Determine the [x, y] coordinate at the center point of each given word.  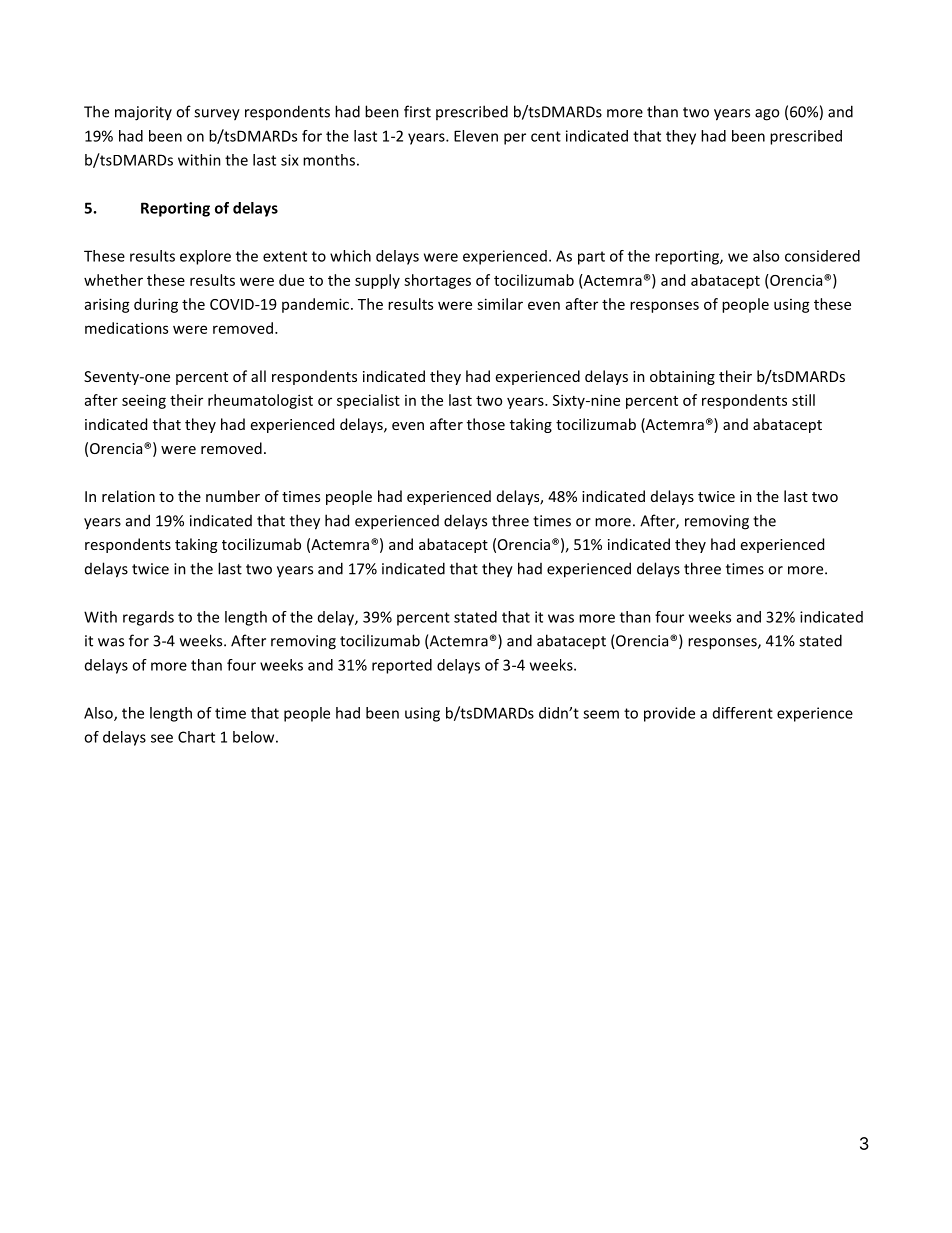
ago [767, 115]
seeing [144, 401]
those [486, 424]
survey [217, 115]
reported [402, 666]
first [417, 111]
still [803, 400]
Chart [196, 737]
